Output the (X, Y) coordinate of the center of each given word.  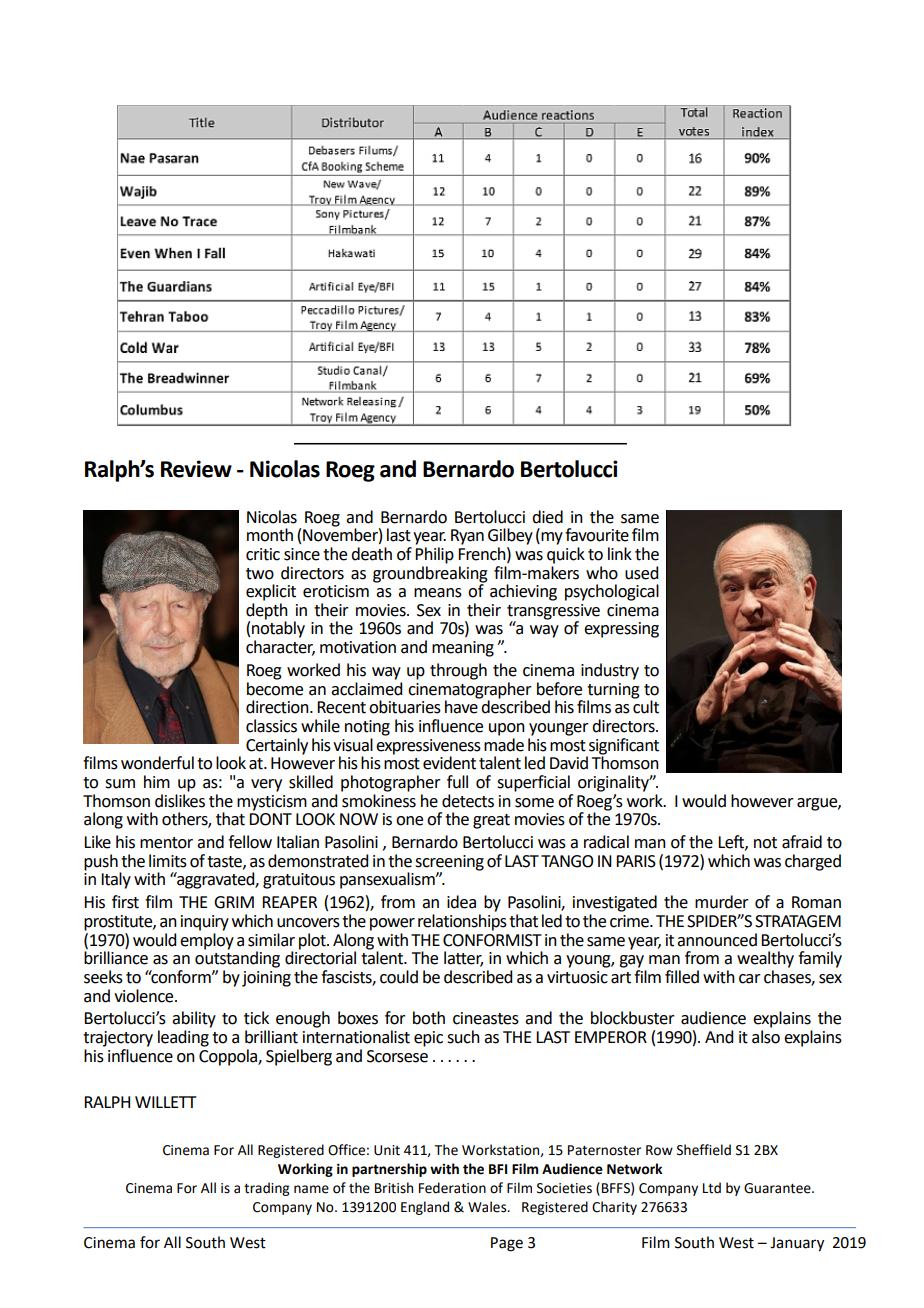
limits (168, 861)
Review (196, 469)
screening (449, 864)
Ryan (467, 537)
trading (267, 1189)
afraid (802, 842)
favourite (597, 535)
